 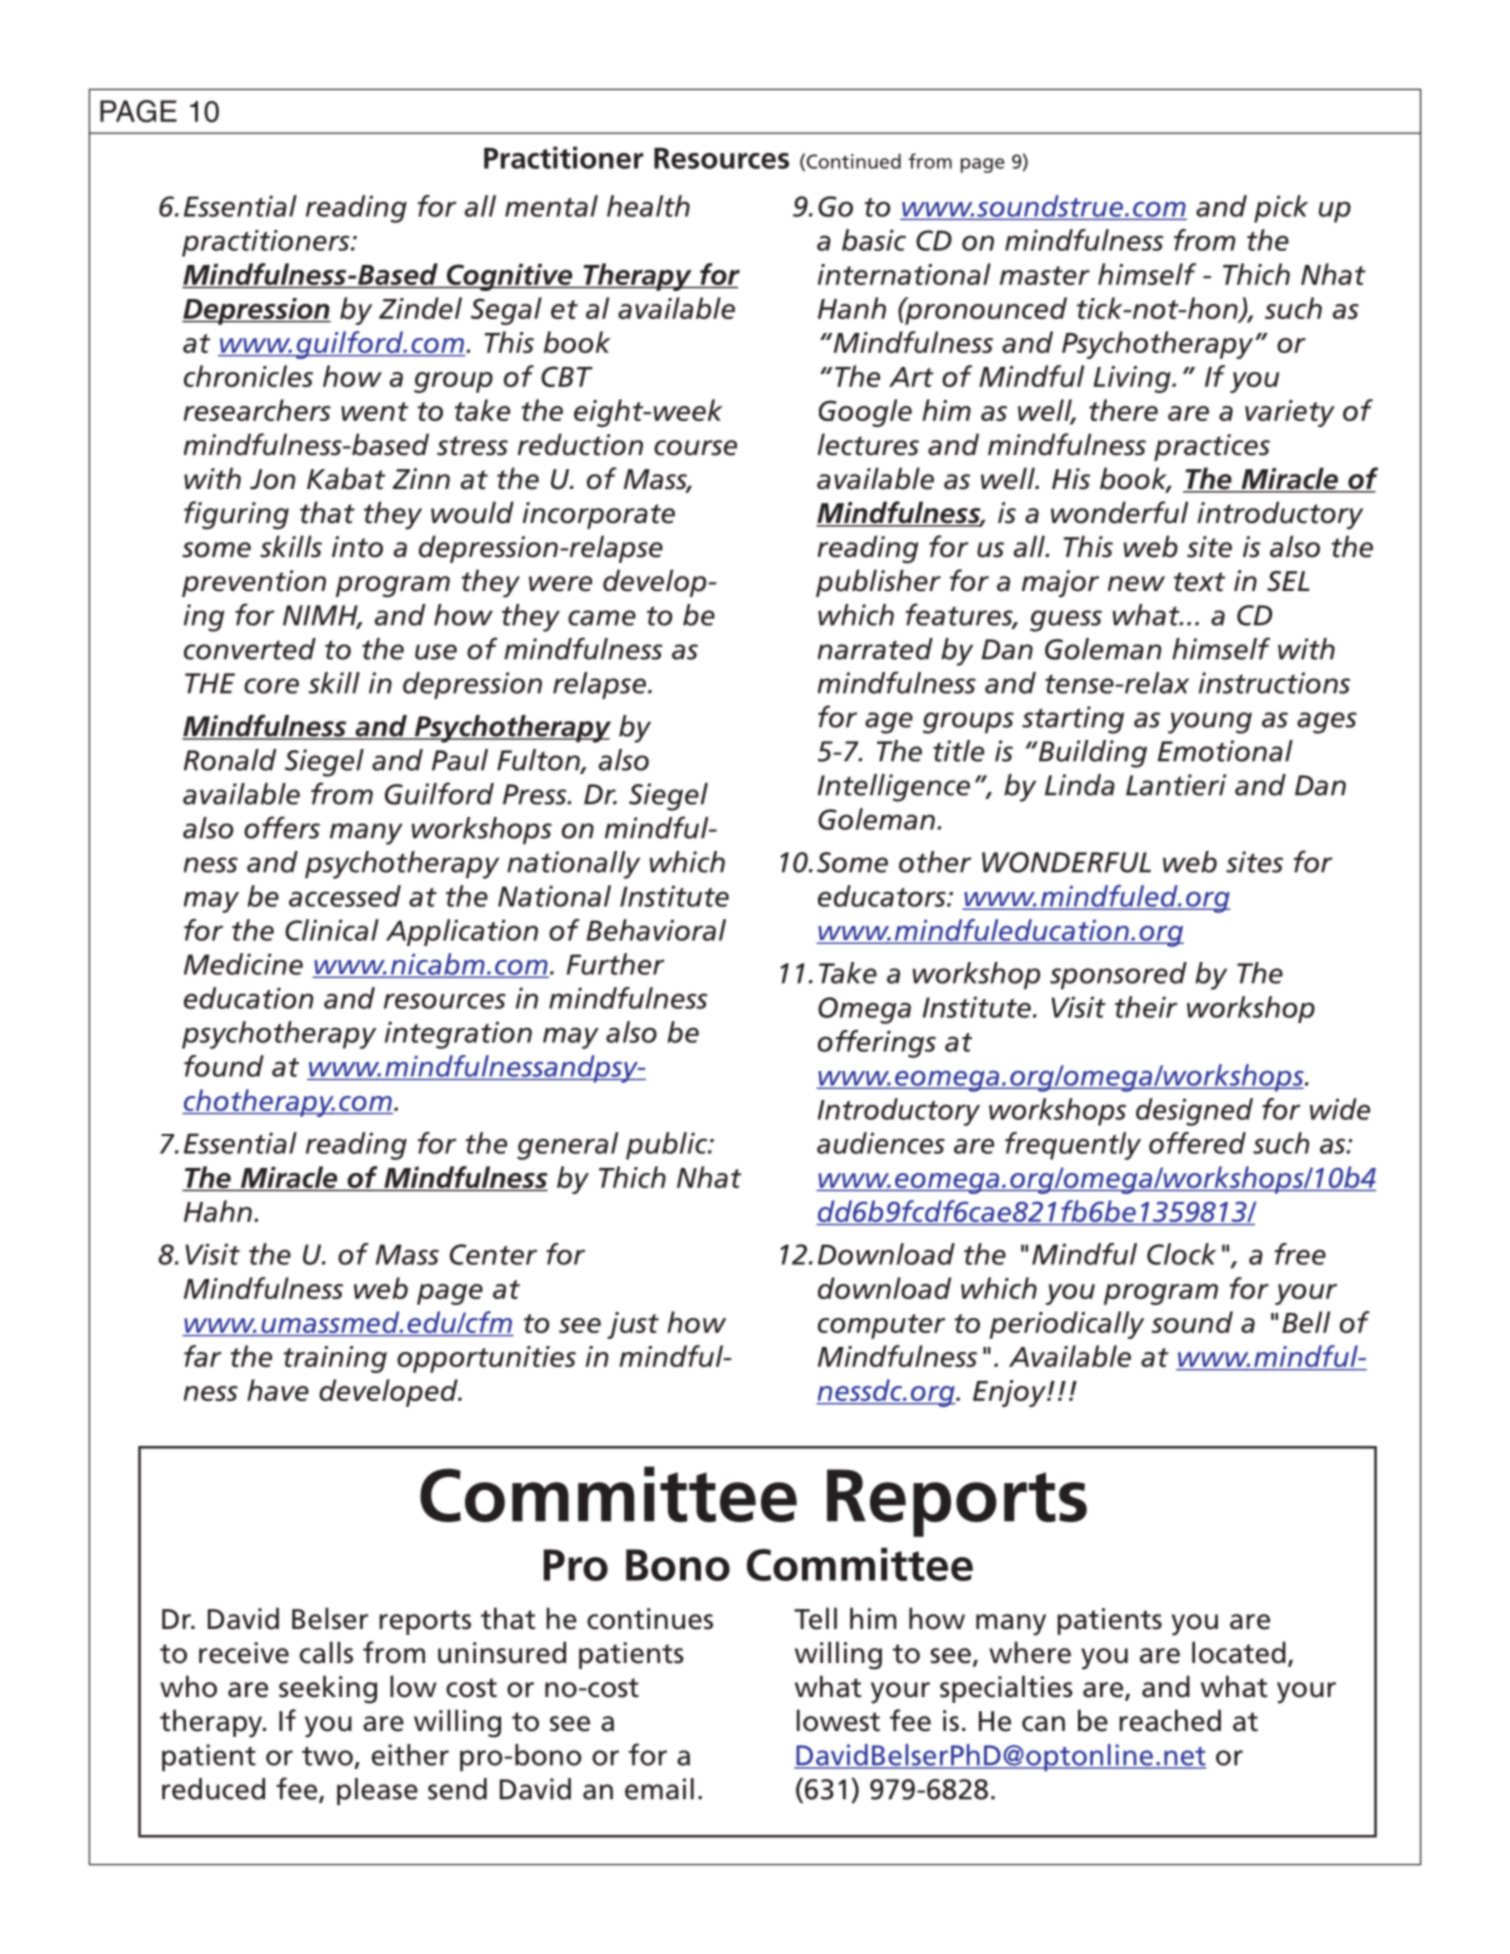 I want to click on Medicine, so click(x=243, y=964).
